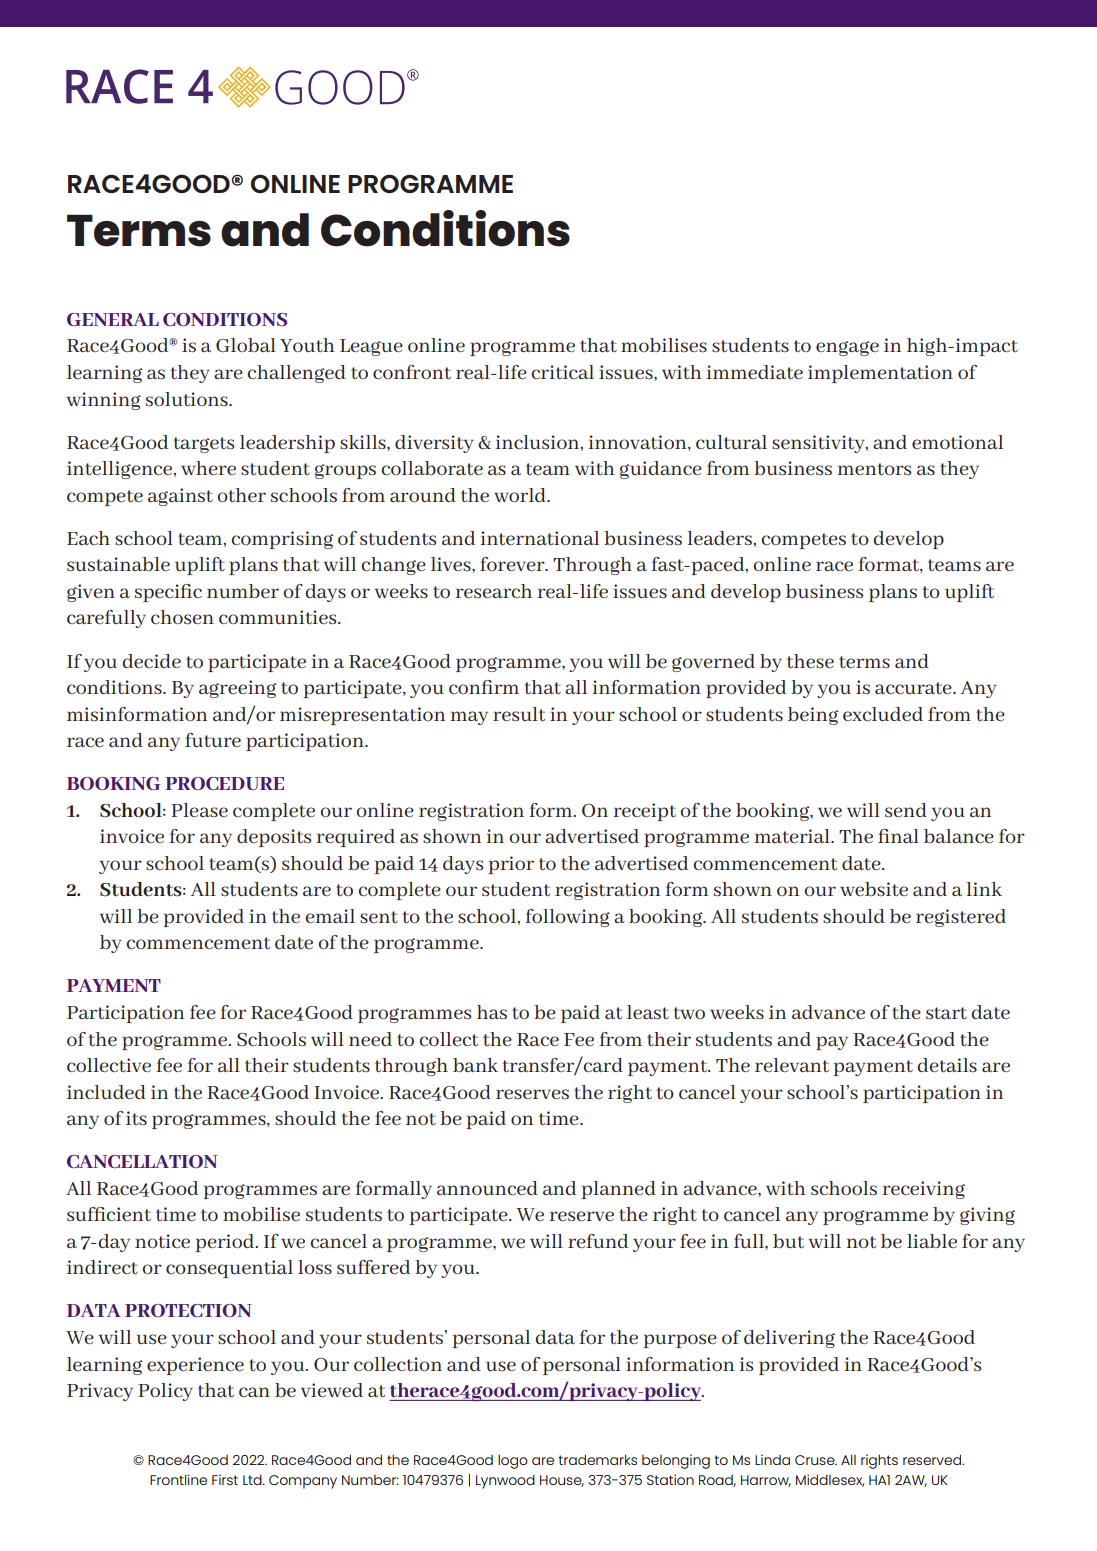 The height and width of the image is (1551, 1097). Describe the element at coordinates (109, 1214) in the image. I see `sufficient` at that location.
